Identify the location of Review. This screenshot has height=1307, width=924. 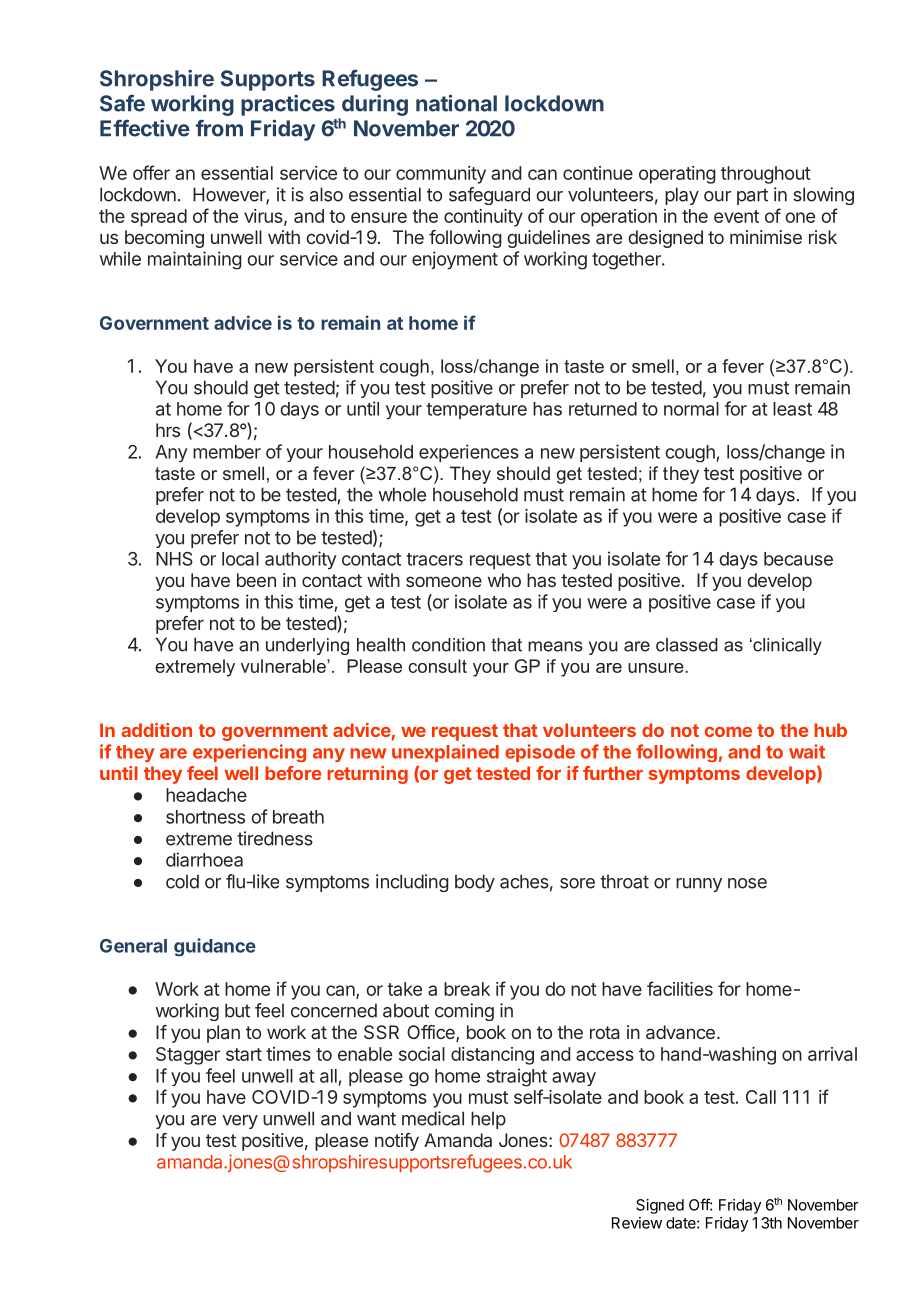
(637, 1223).
